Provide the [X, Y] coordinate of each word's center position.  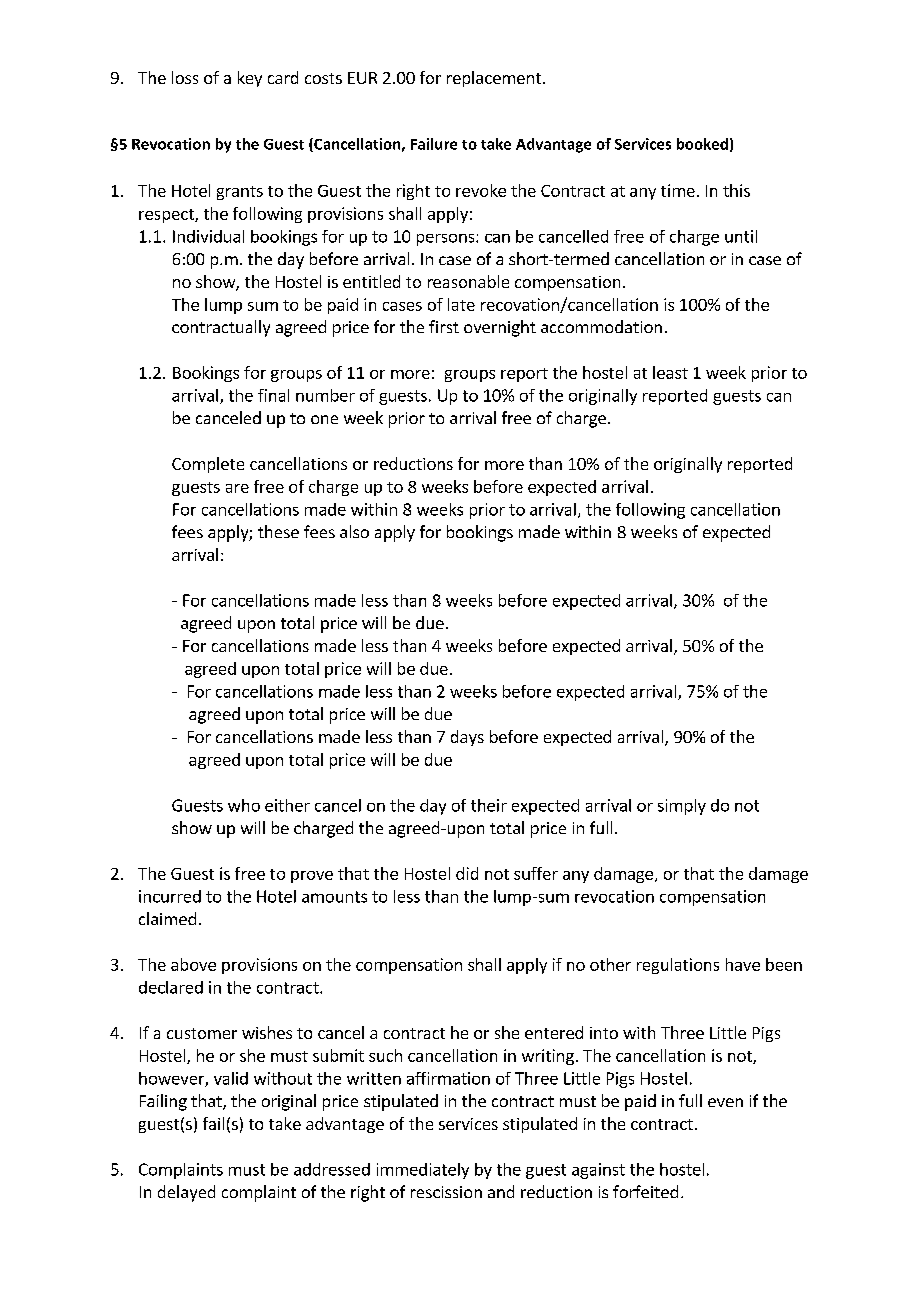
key [250, 79]
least [670, 372]
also [354, 531]
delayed [186, 1193]
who [244, 805]
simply [682, 807]
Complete [208, 465]
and [501, 1191]
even [725, 1102]
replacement [494, 79]
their [489, 805]
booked [702, 144]
